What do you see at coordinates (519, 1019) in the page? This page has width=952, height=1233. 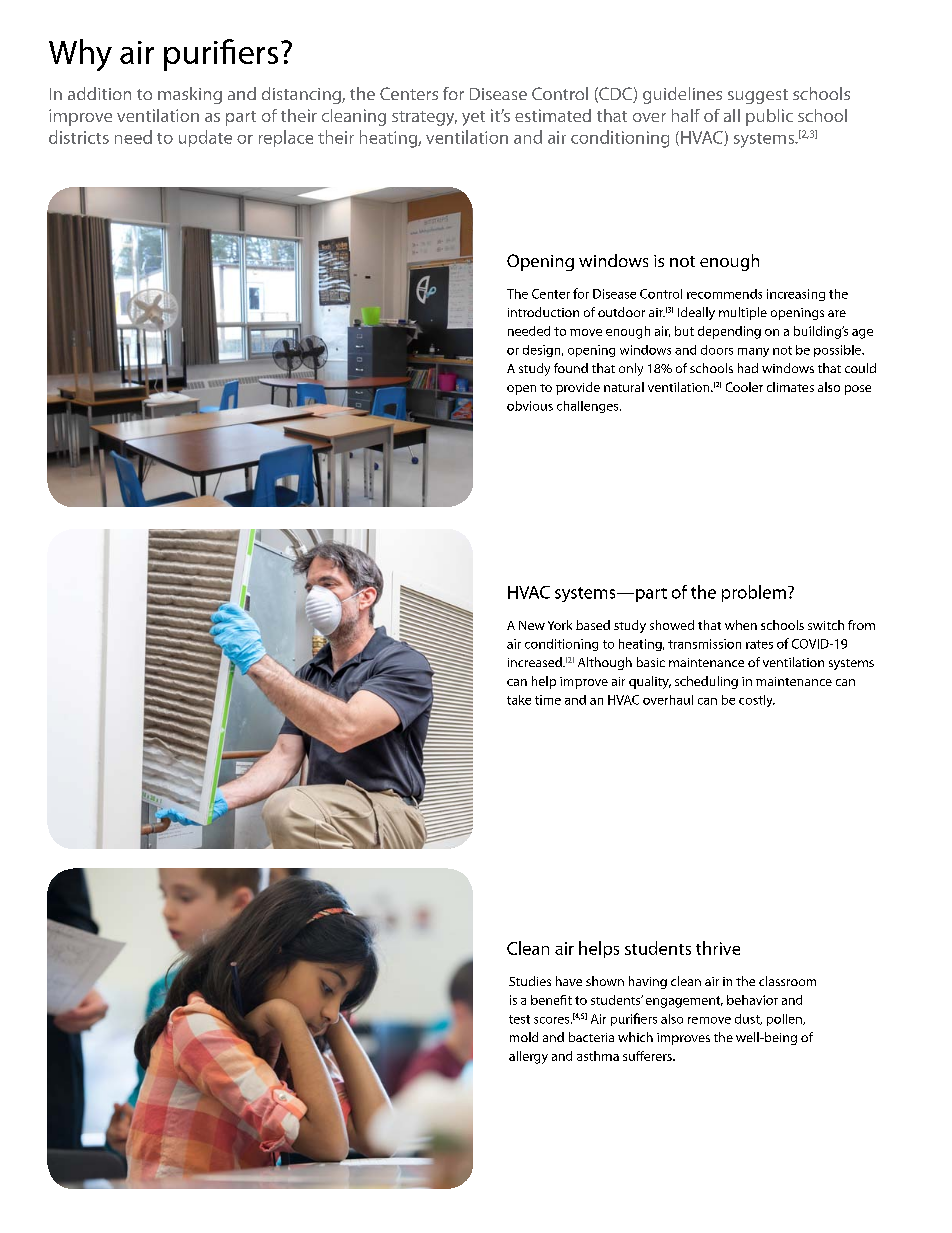 I see `test` at bounding box center [519, 1019].
